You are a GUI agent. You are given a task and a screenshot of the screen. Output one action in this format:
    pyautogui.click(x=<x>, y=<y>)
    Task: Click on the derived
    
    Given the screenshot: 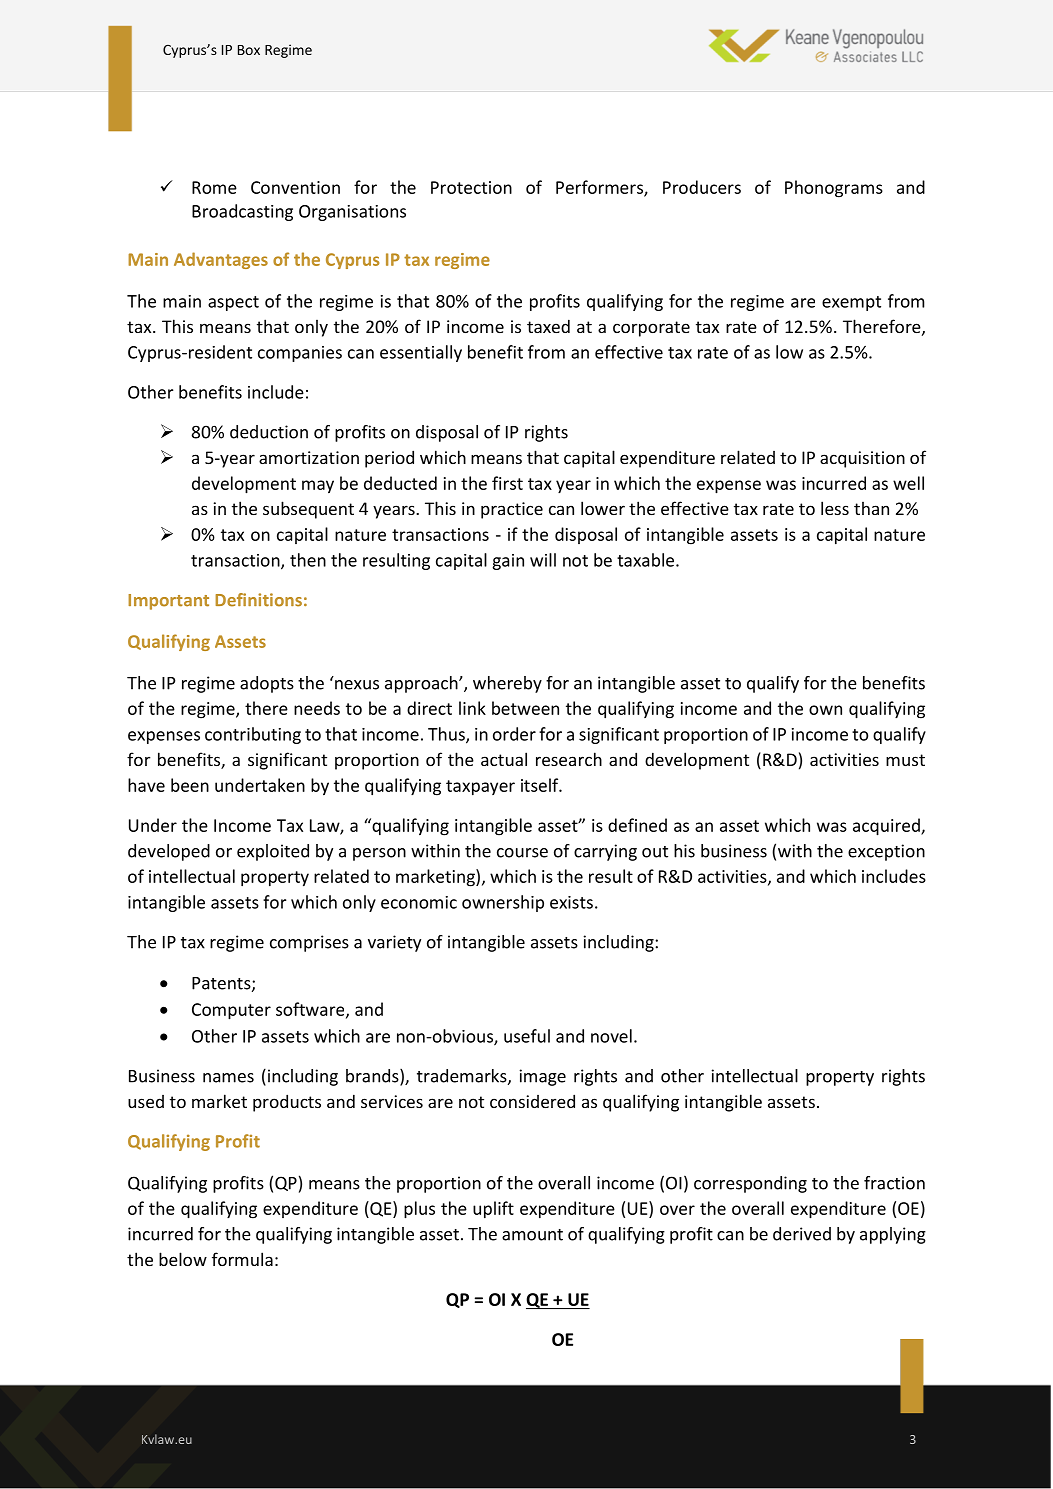 What is the action you would take?
    pyautogui.click(x=802, y=1234)
